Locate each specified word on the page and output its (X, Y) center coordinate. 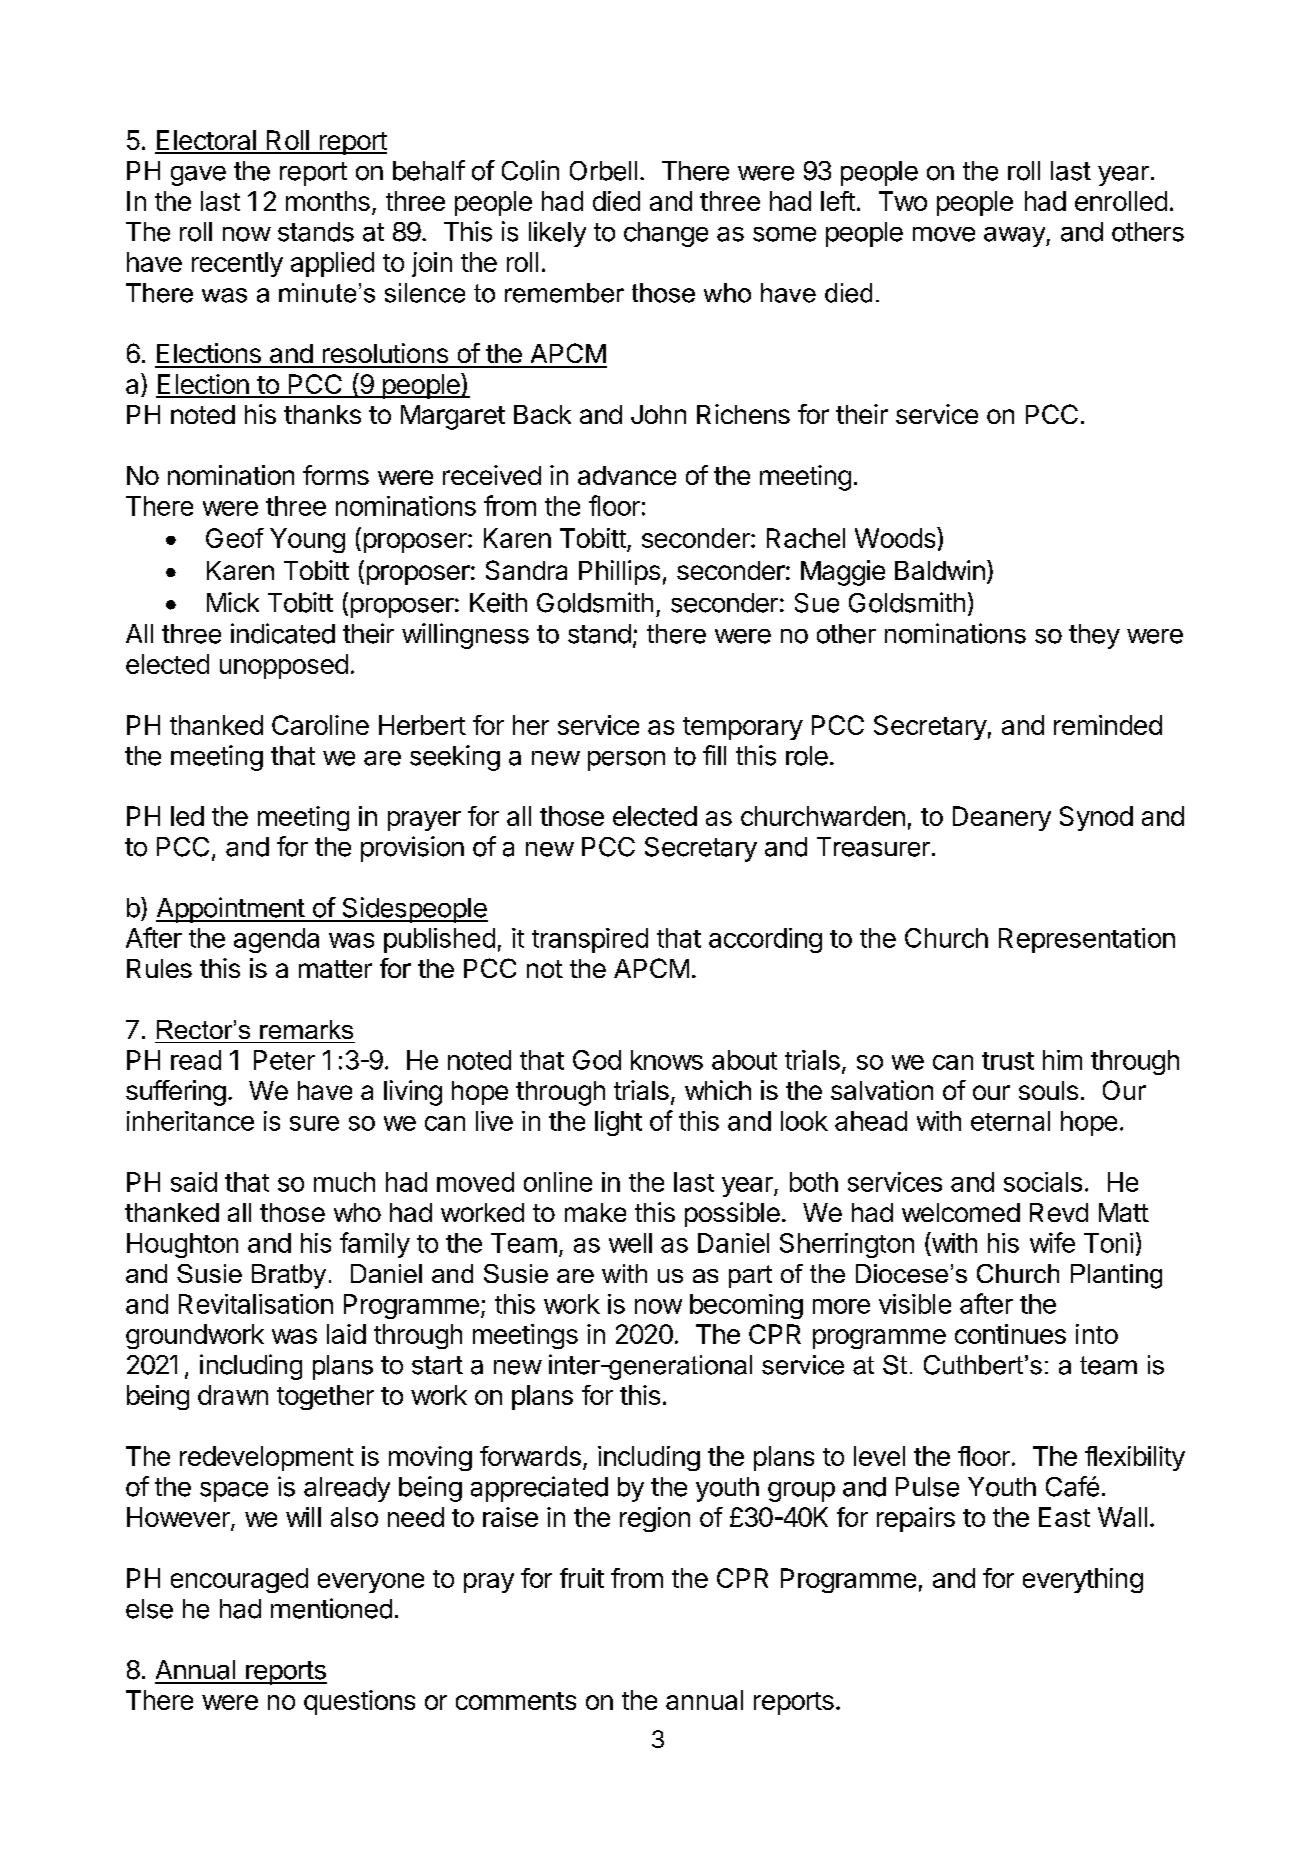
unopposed (284, 666)
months (328, 201)
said (194, 1182)
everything (1083, 1580)
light (618, 1123)
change (666, 234)
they (1094, 636)
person (626, 761)
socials (1043, 1182)
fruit (582, 1578)
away (1015, 237)
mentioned (331, 1608)
